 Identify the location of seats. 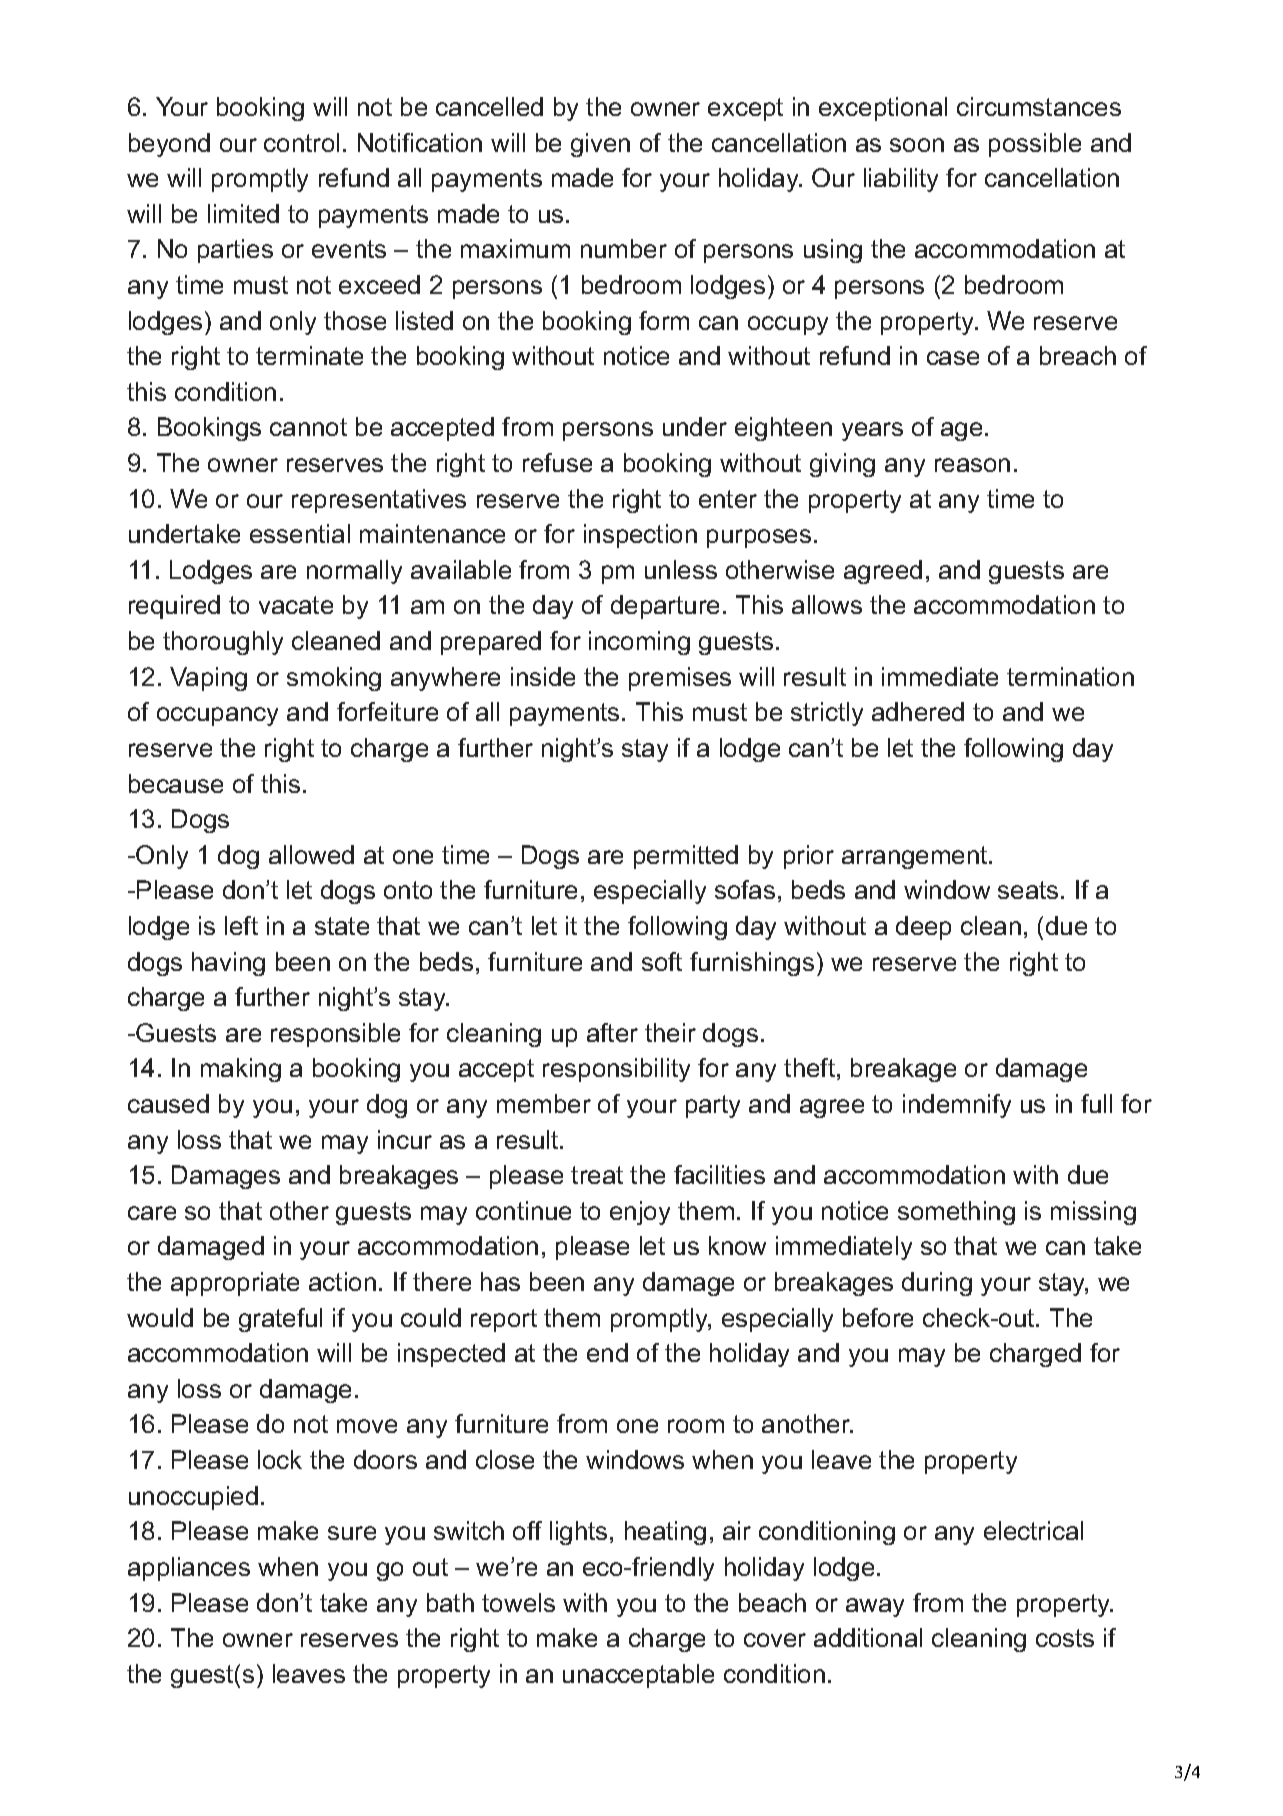
(1028, 890).
